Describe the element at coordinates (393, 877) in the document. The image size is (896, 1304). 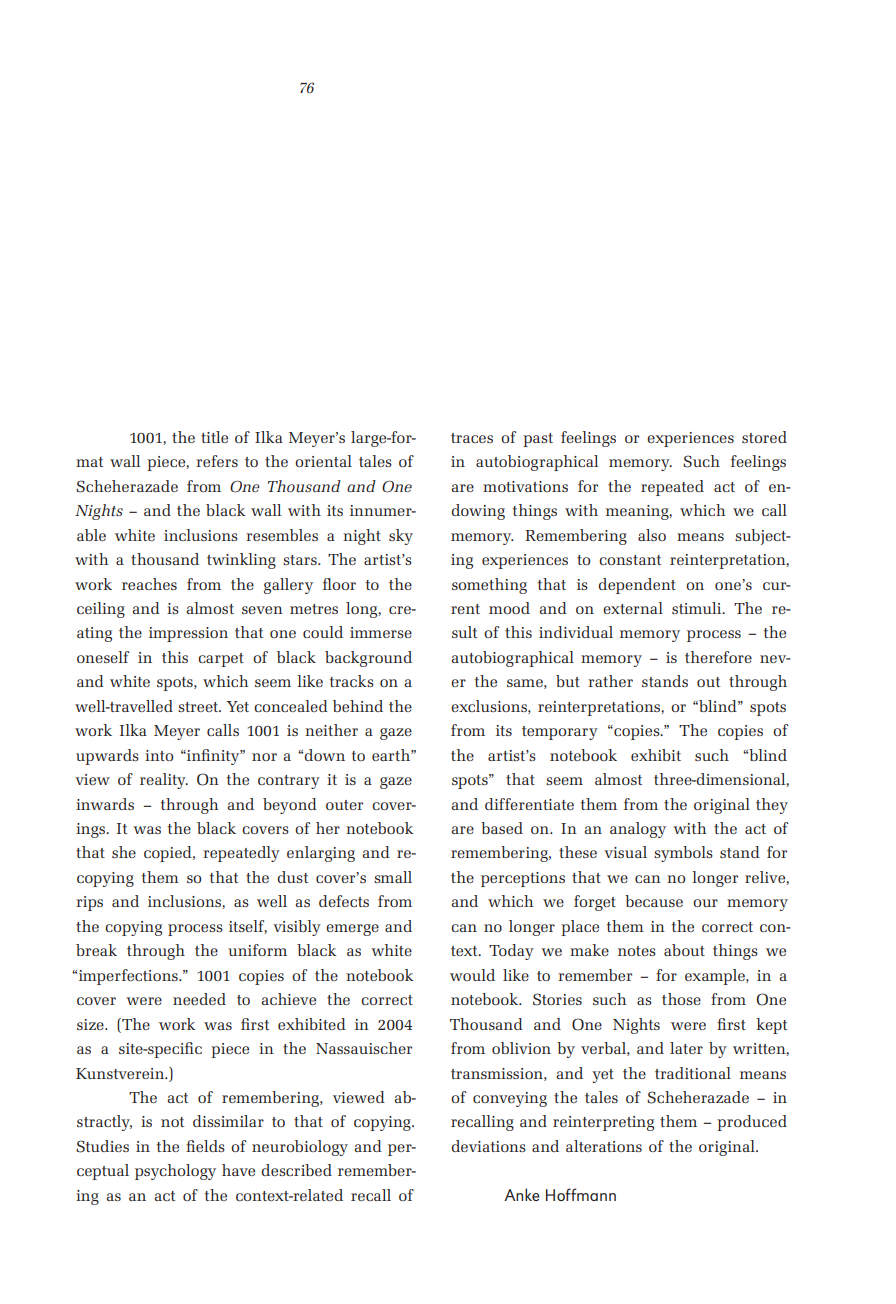
I see `small` at that location.
